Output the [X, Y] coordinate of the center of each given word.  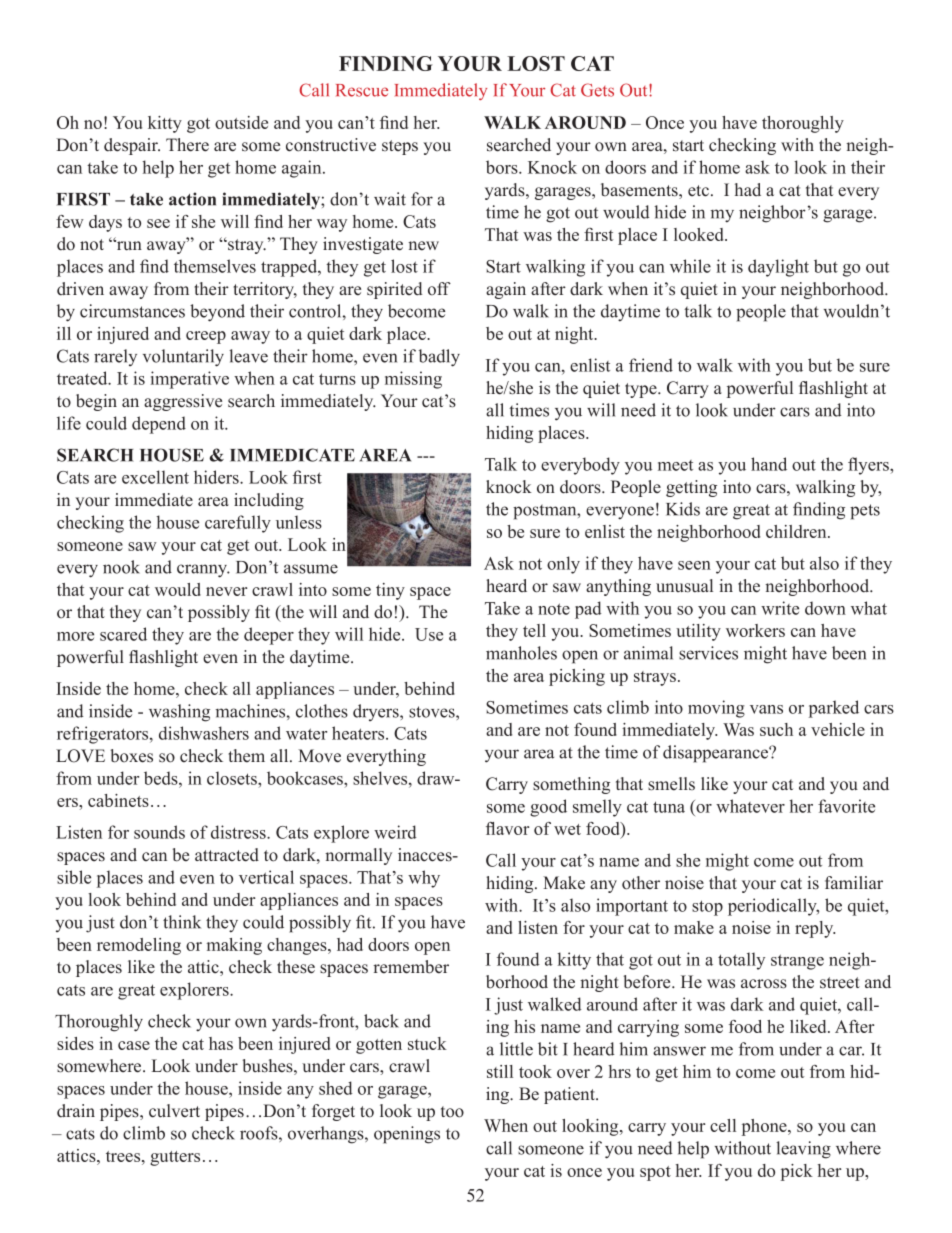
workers [755, 630]
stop [707, 908]
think [182, 922]
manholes [521, 653]
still [500, 1071]
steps [400, 147]
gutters [175, 1158]
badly [439, 358]
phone [765, 1127]
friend [651, 365]
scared [123, 634]
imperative [190, 380]
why [424, 879]
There [187, 145]
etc [698, 191]
